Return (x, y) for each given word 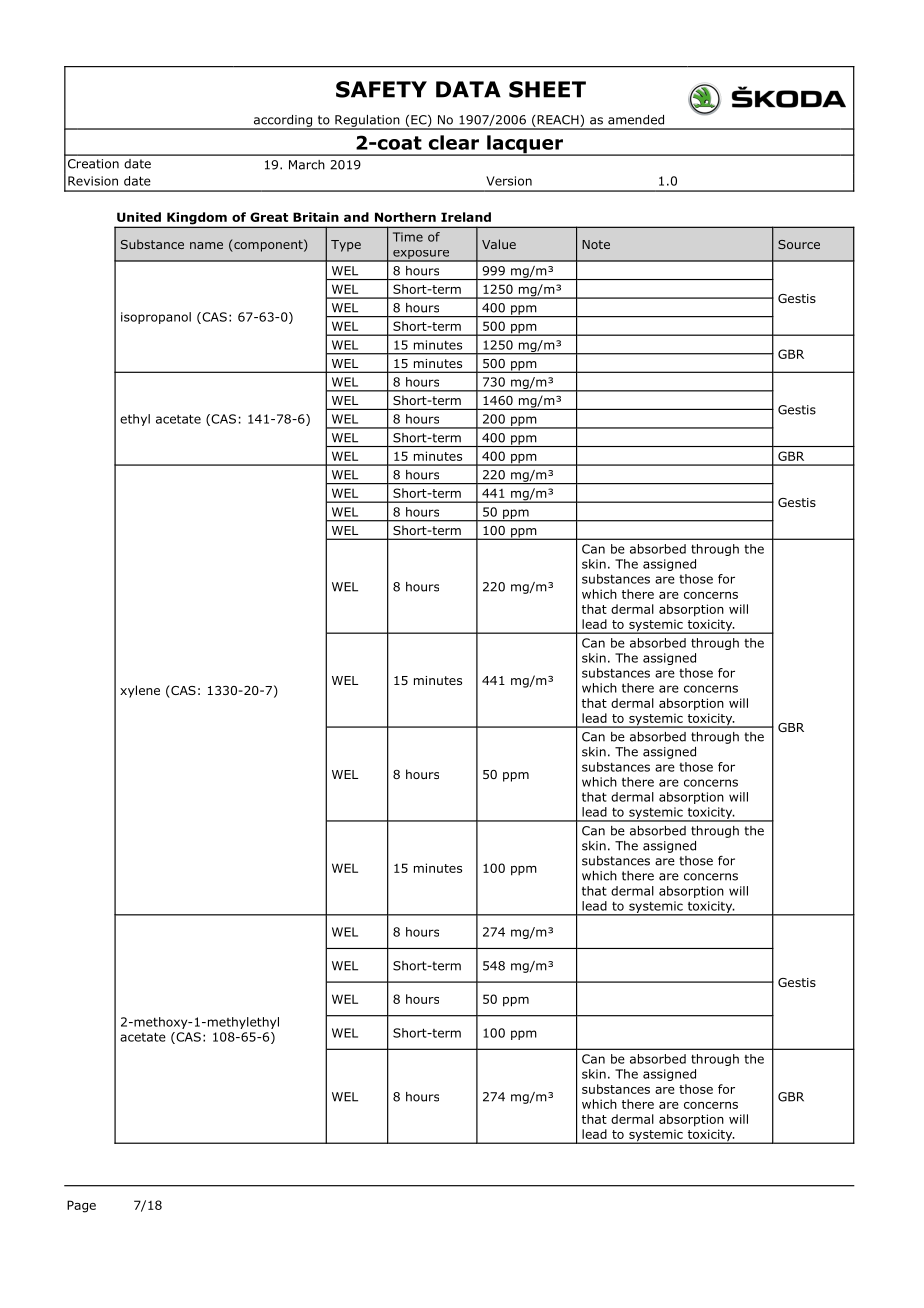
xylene (140, 691)
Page (81, 1206)
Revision (93, 181)
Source (799, 244)
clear (454, 142)
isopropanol (156, 318)
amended (636, 120)
